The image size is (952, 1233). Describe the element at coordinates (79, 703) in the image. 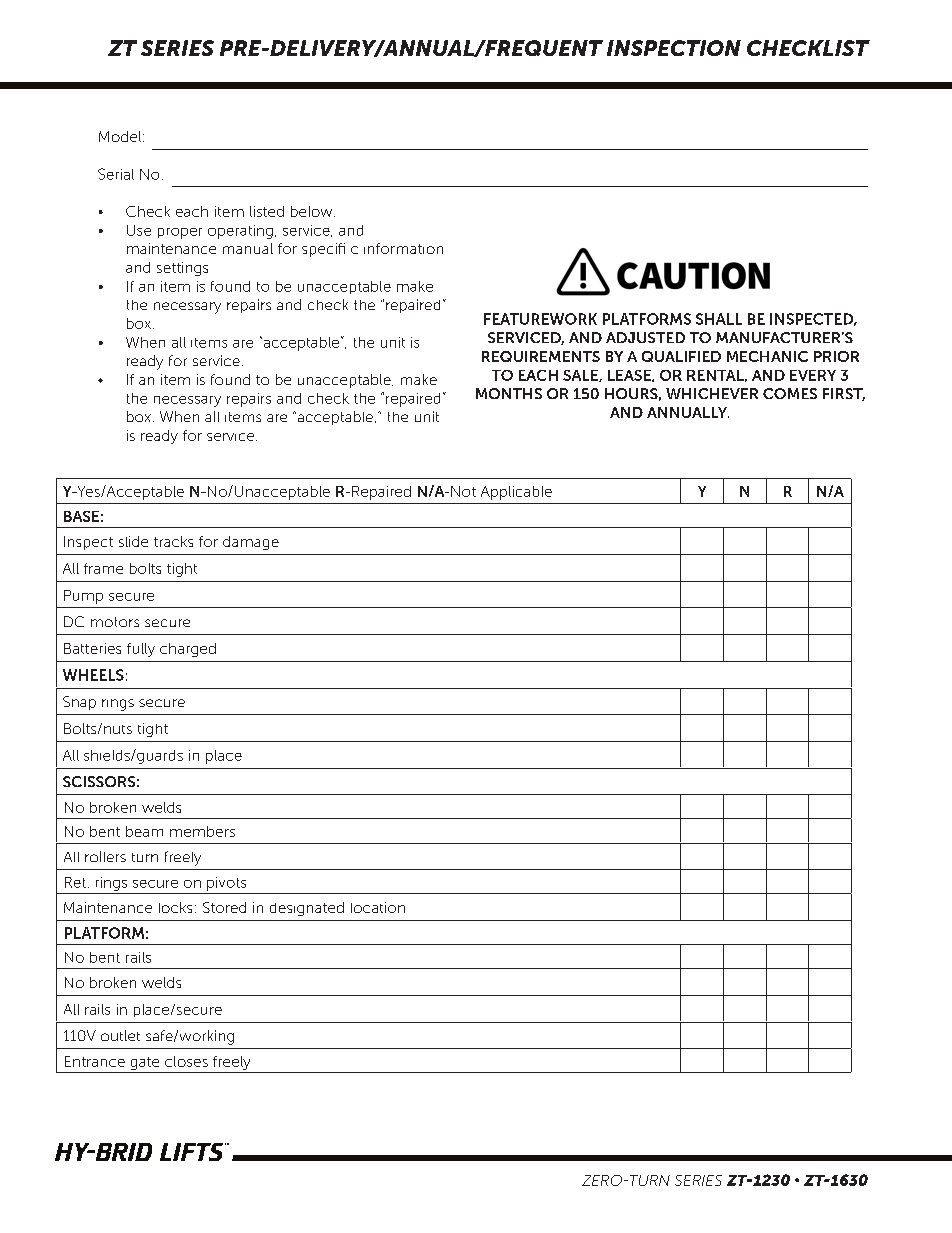

I see `Snap` at that location.
